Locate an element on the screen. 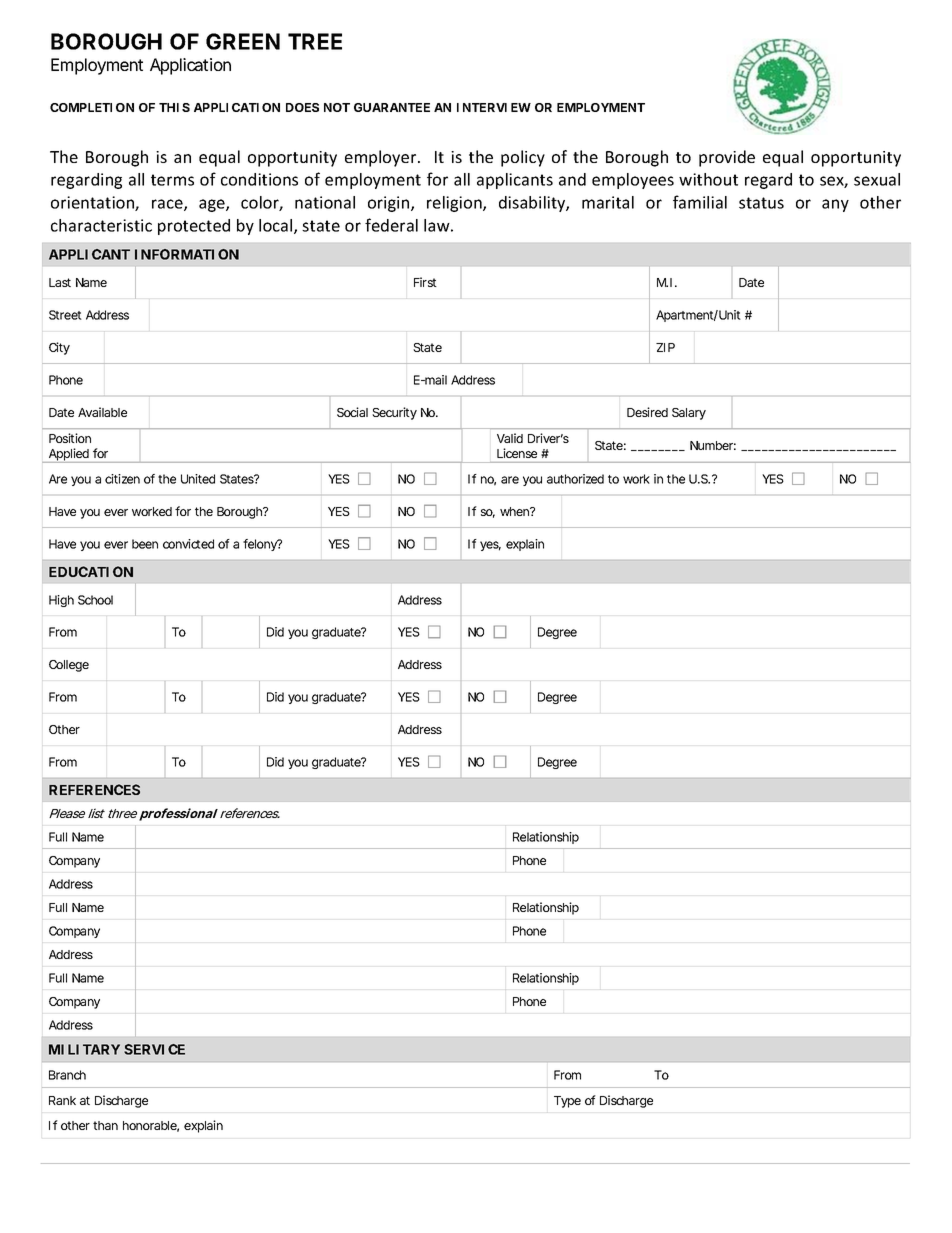 Image resolution: width=952 pixels, height=1233 pixels. School is located at coordinates (95, 600).
